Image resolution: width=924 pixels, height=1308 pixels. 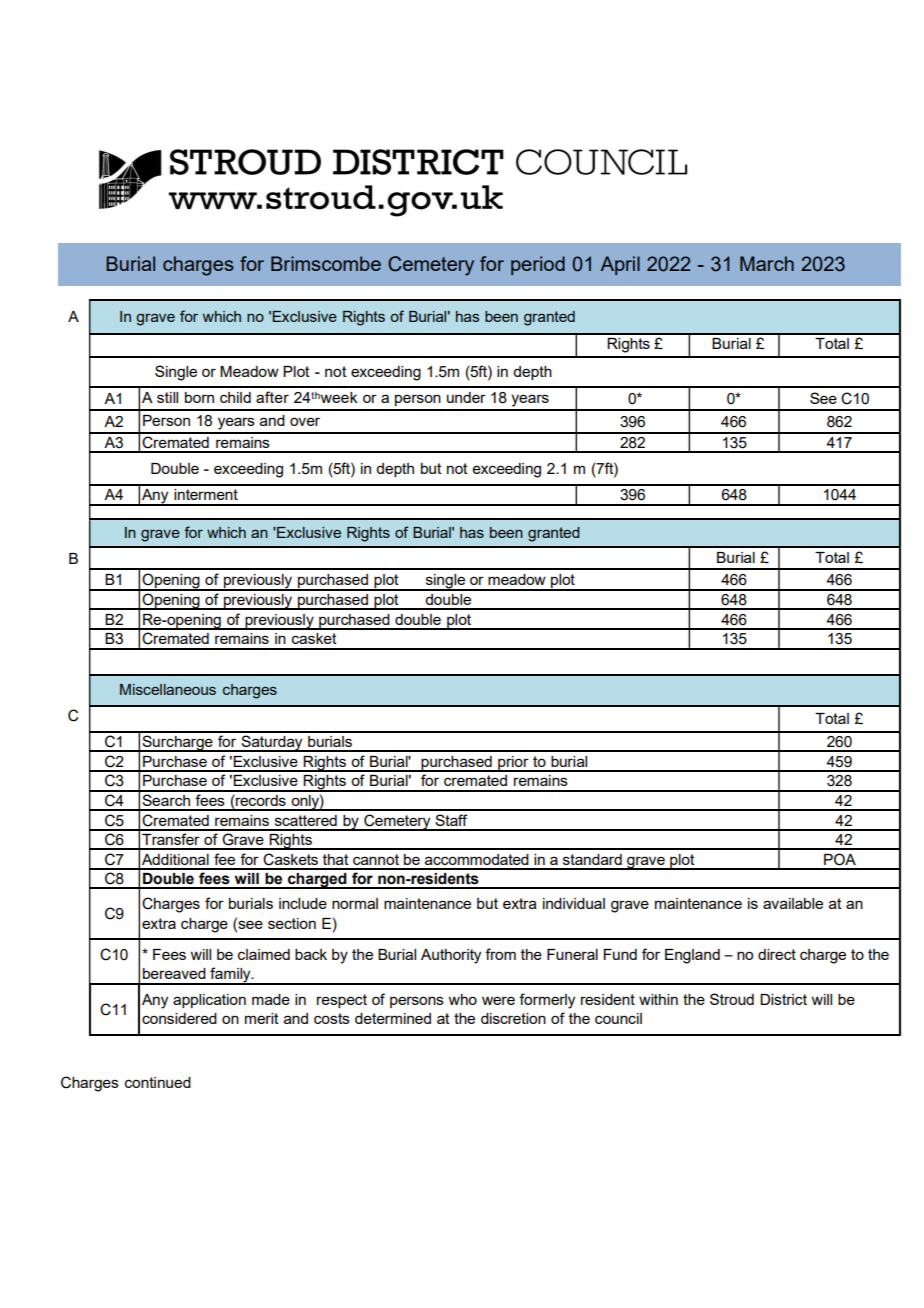 What do you see at coordinates (767, 263) in the screenshot?
I see `March` at bounding box center [767, 263].
